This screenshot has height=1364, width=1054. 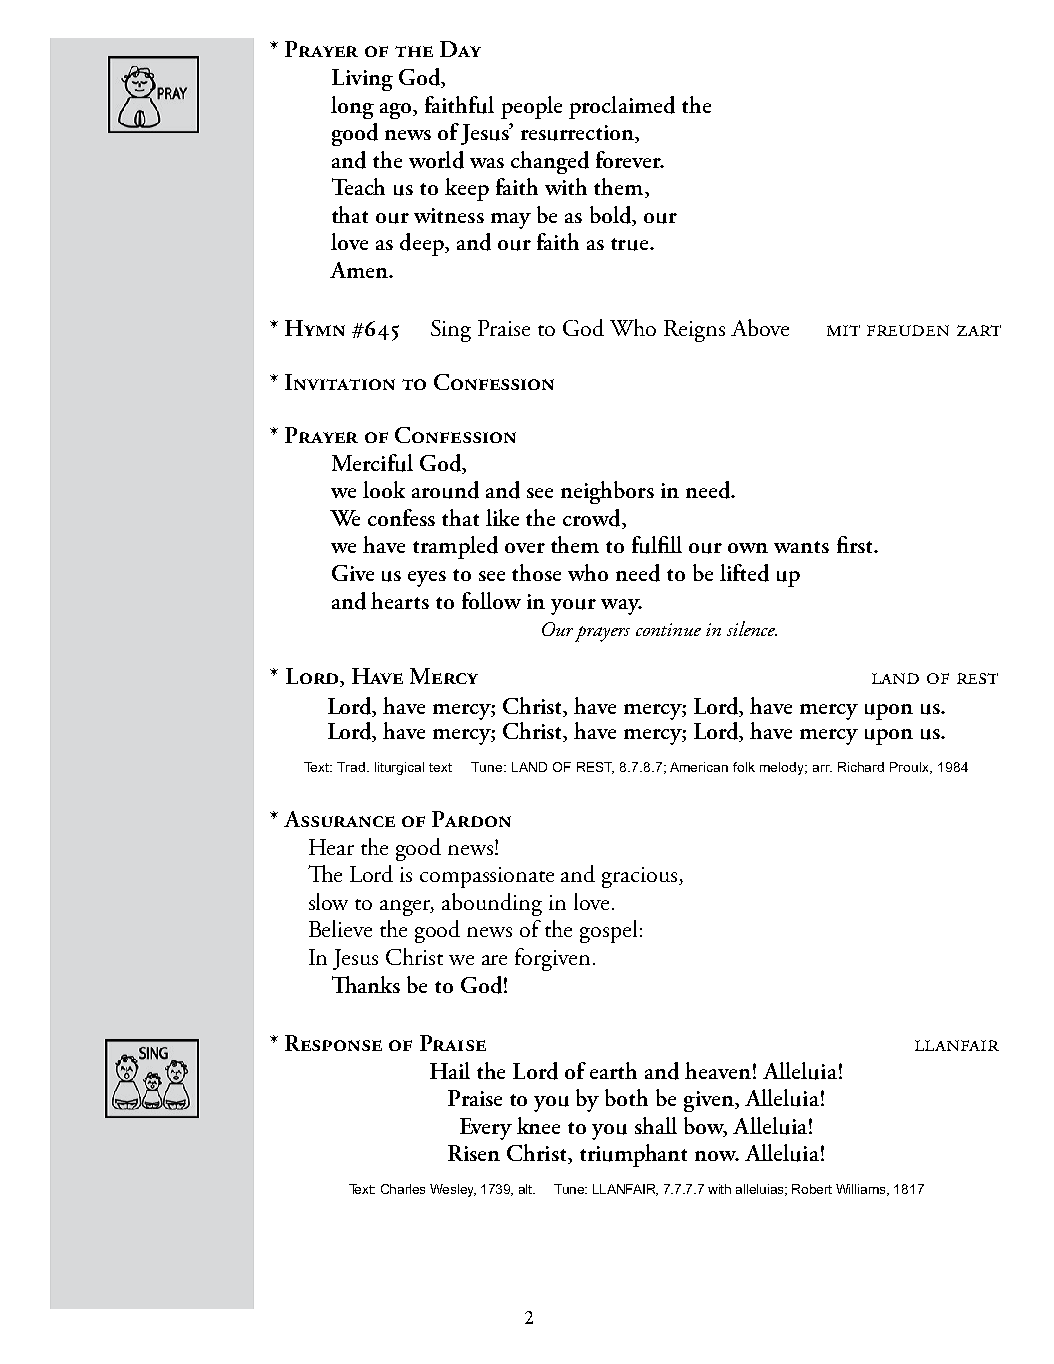 What do you see at coordinates (427, 579) in the screenshot?
I see `eyes` at bounding box center [427, 579].
